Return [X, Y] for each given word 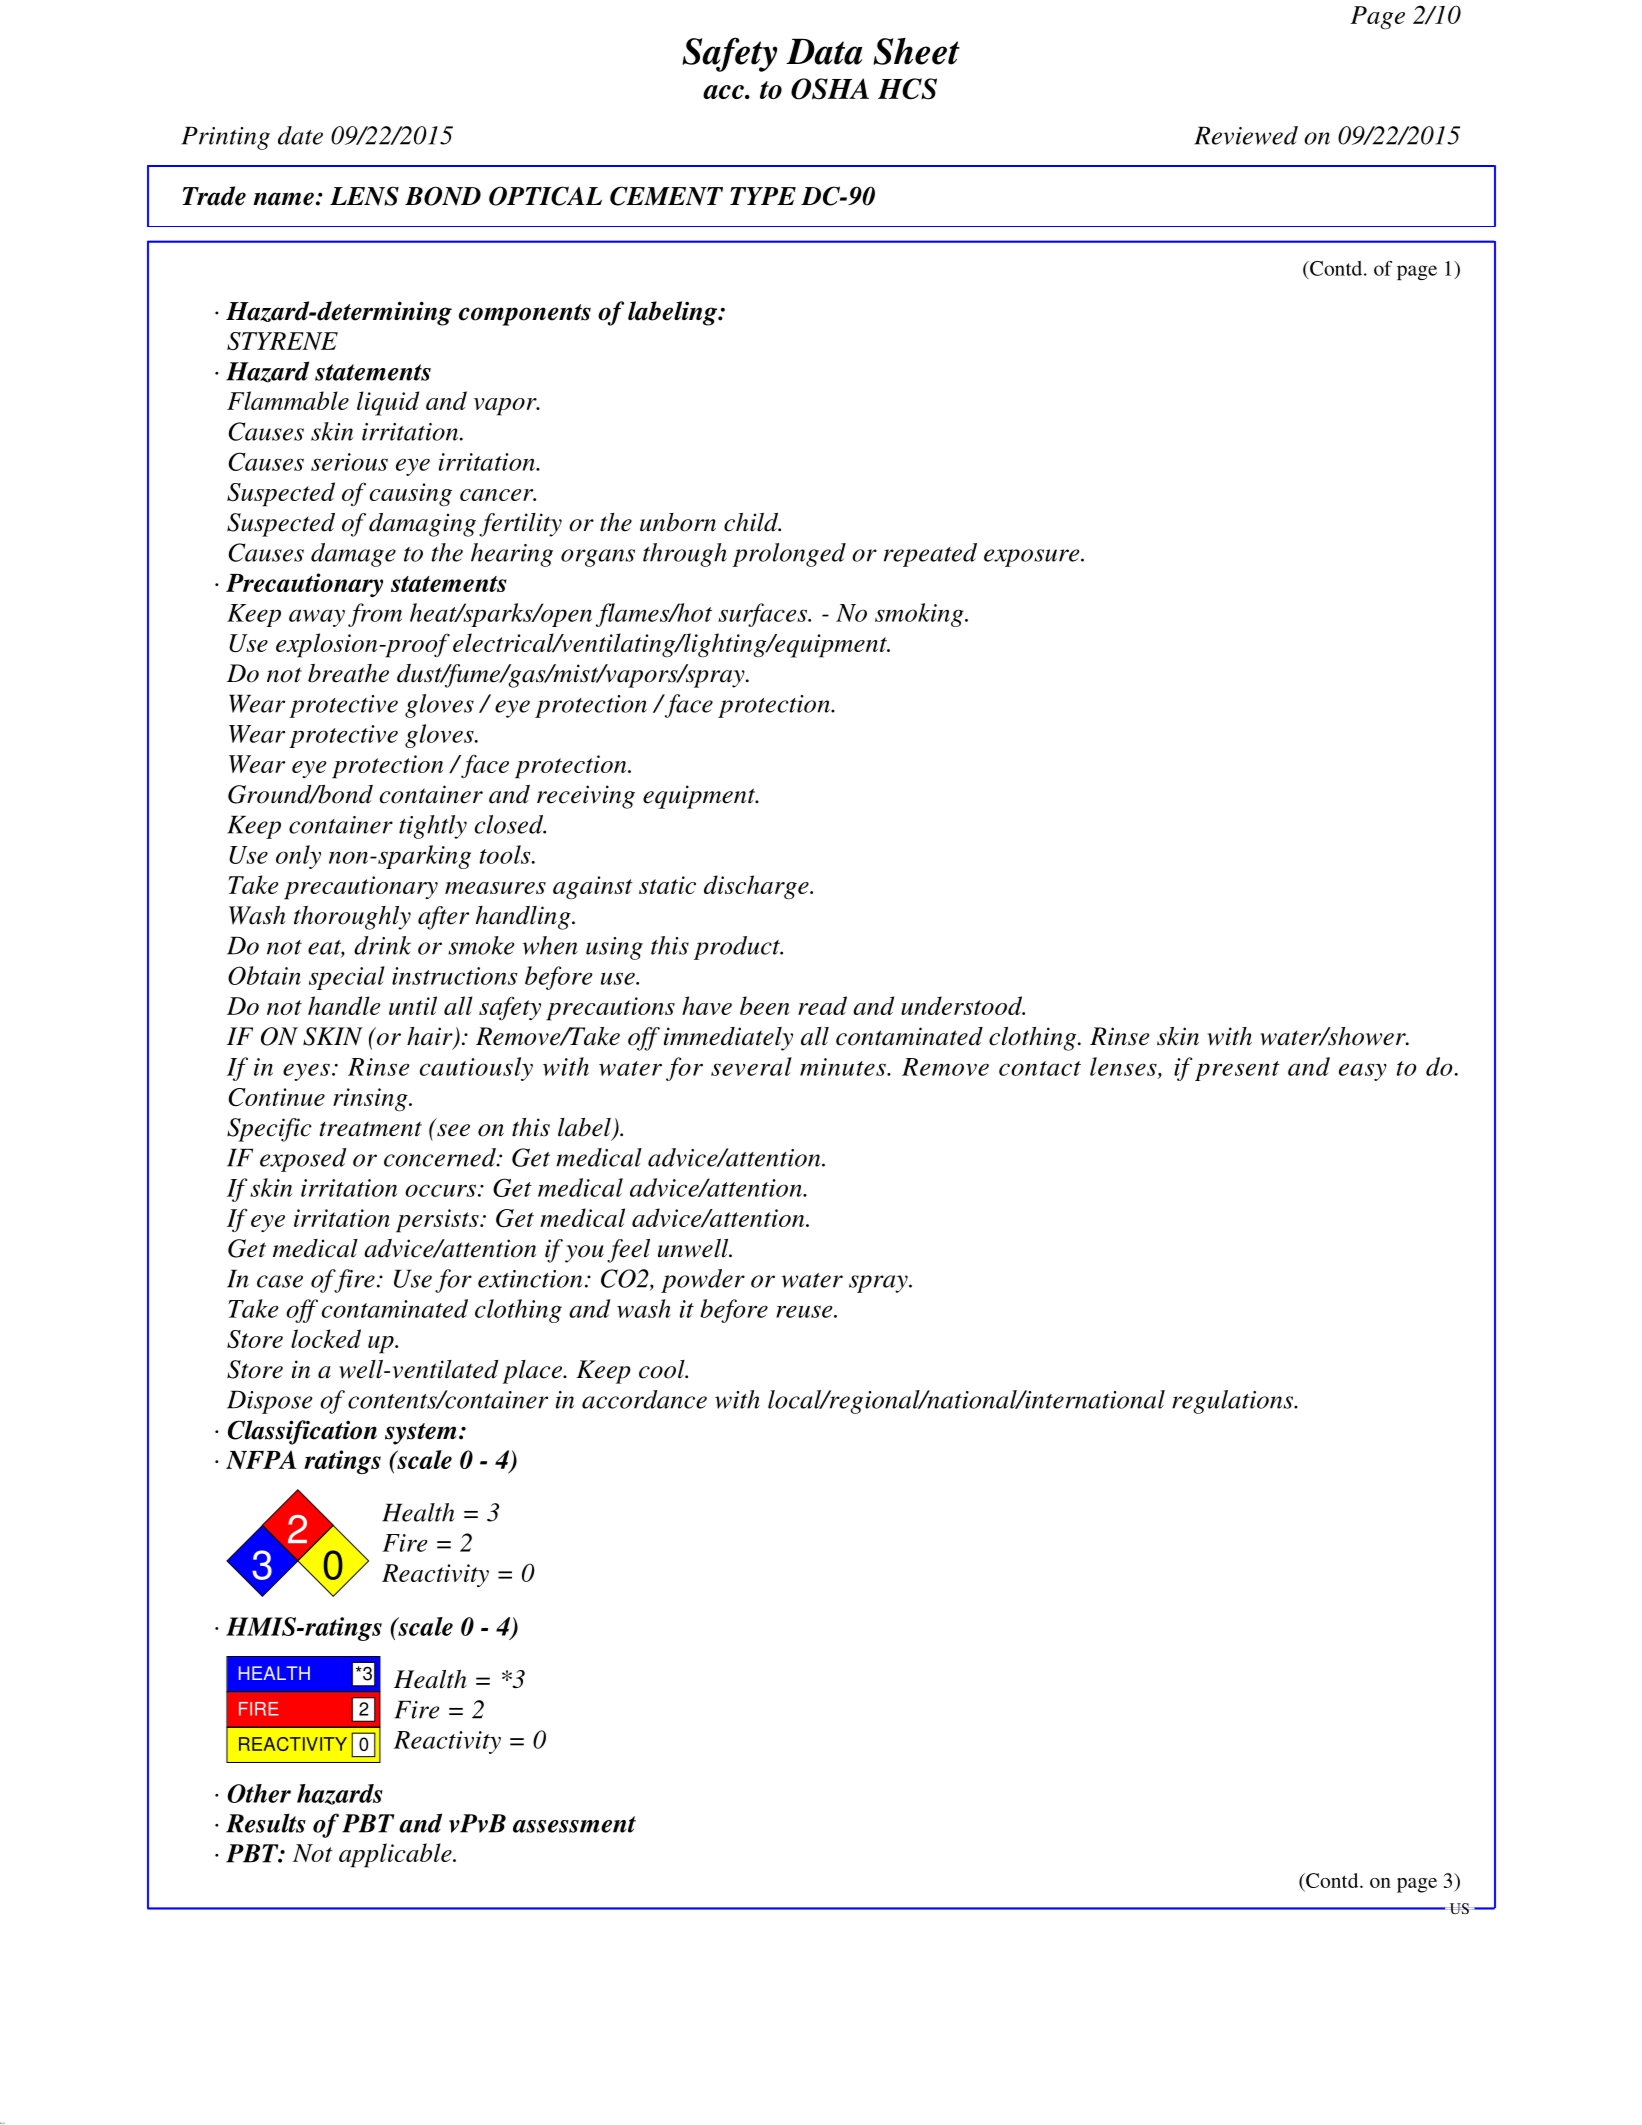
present [1237, 1071]
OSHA [830, 89]
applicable [396, 1855]
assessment [574, 1824]
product [738, 948]
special [347, 978]
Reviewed [1246, 135]
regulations [1234, 1402]
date [300, 135]
